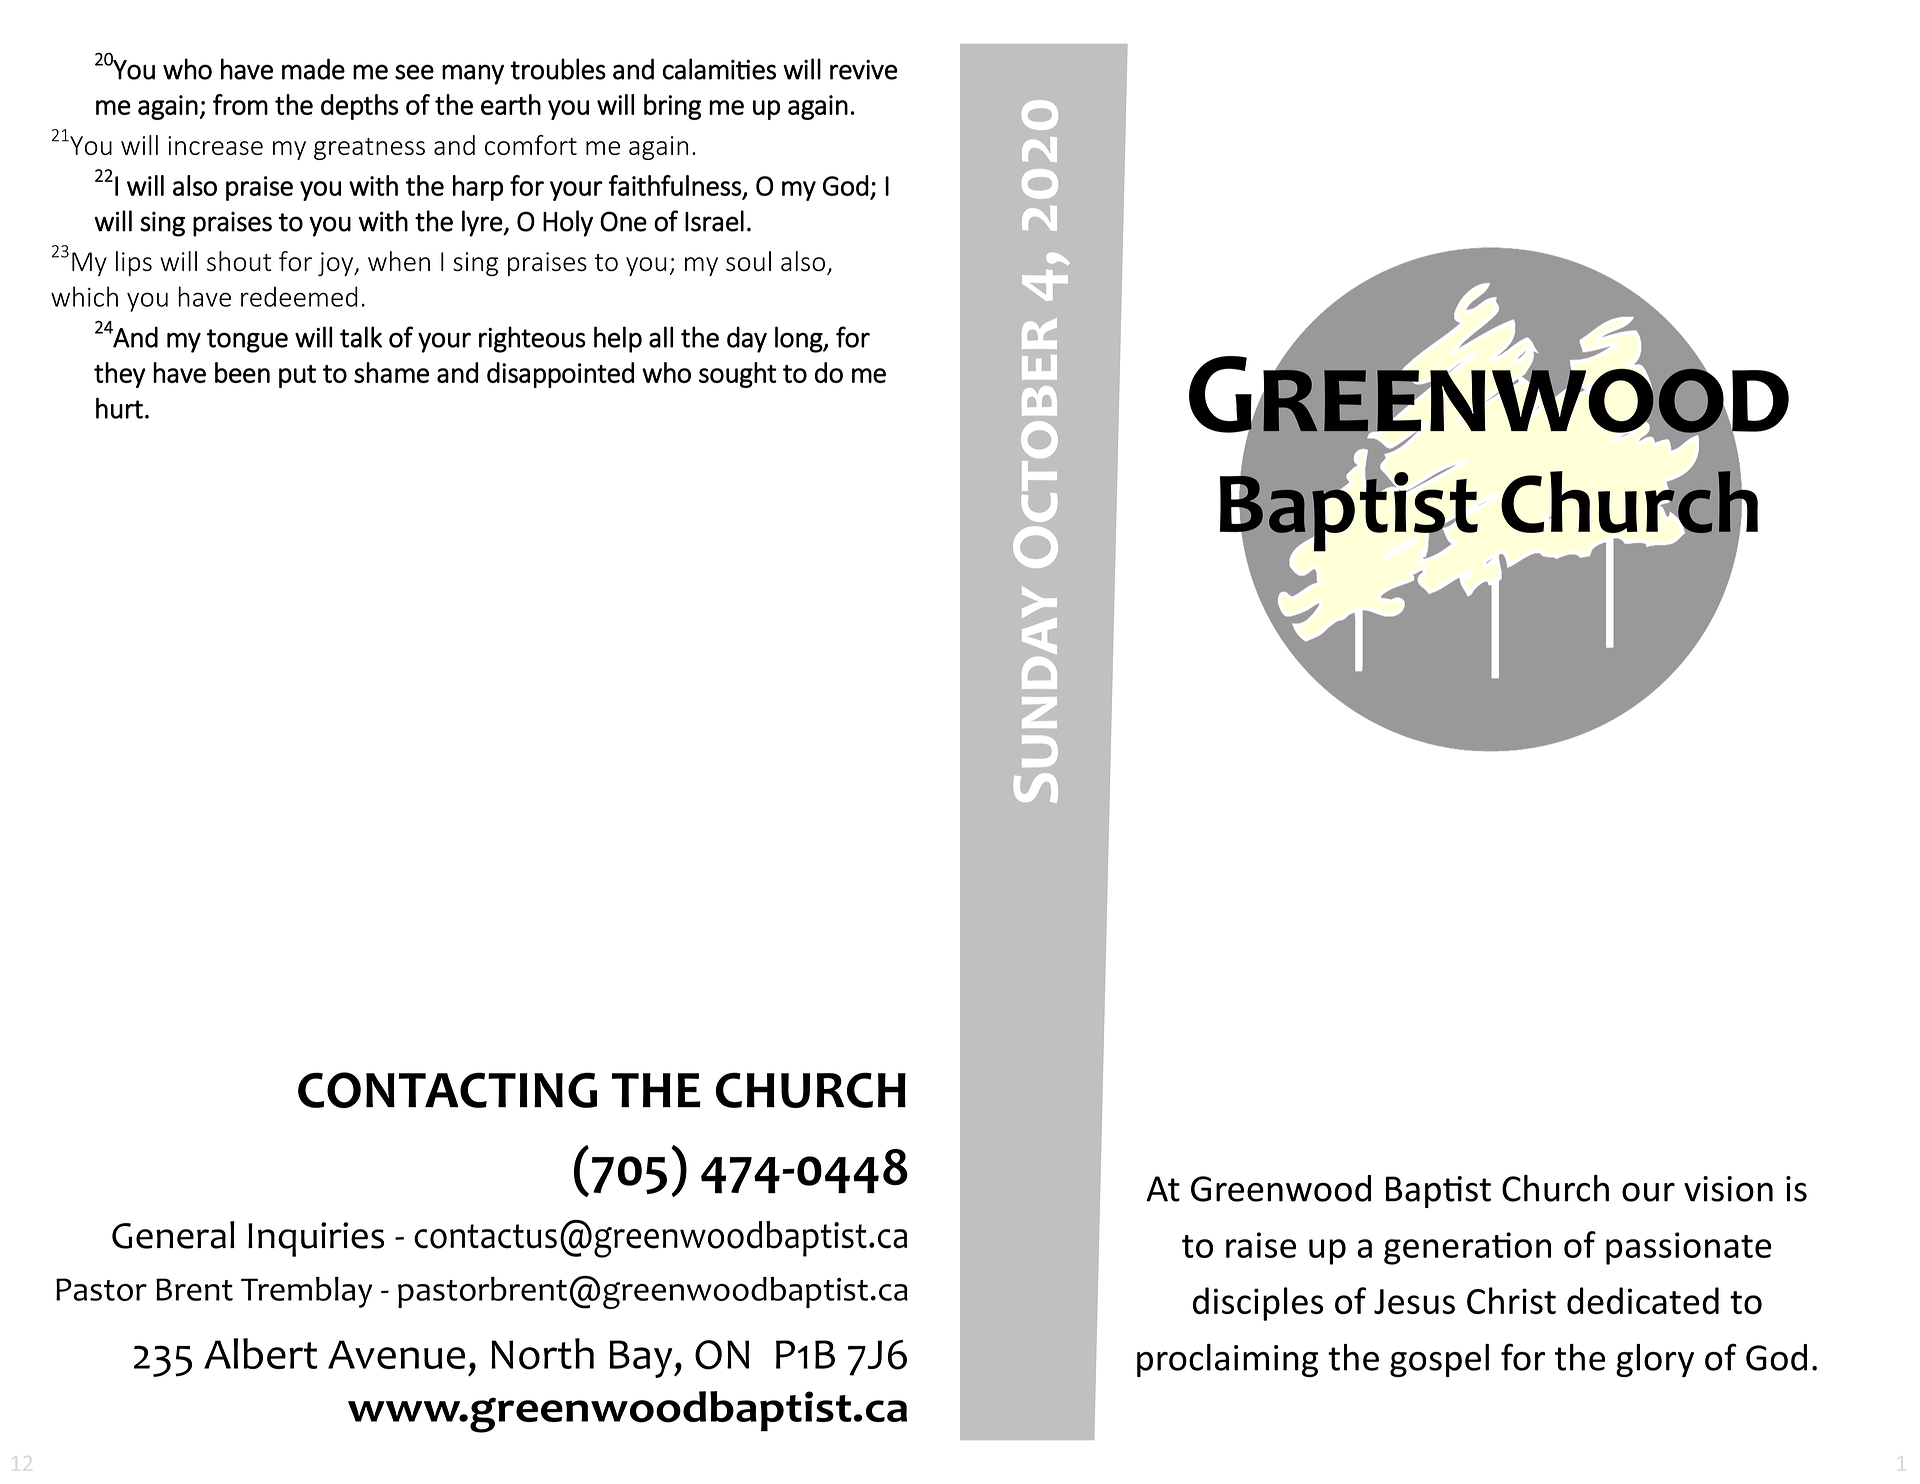 This screenshot has height=1484, width=1920. What do you see at coordinates (1728, 1189) in the screenshot?
I see `vision` at bounding box center [1728, 1189].
